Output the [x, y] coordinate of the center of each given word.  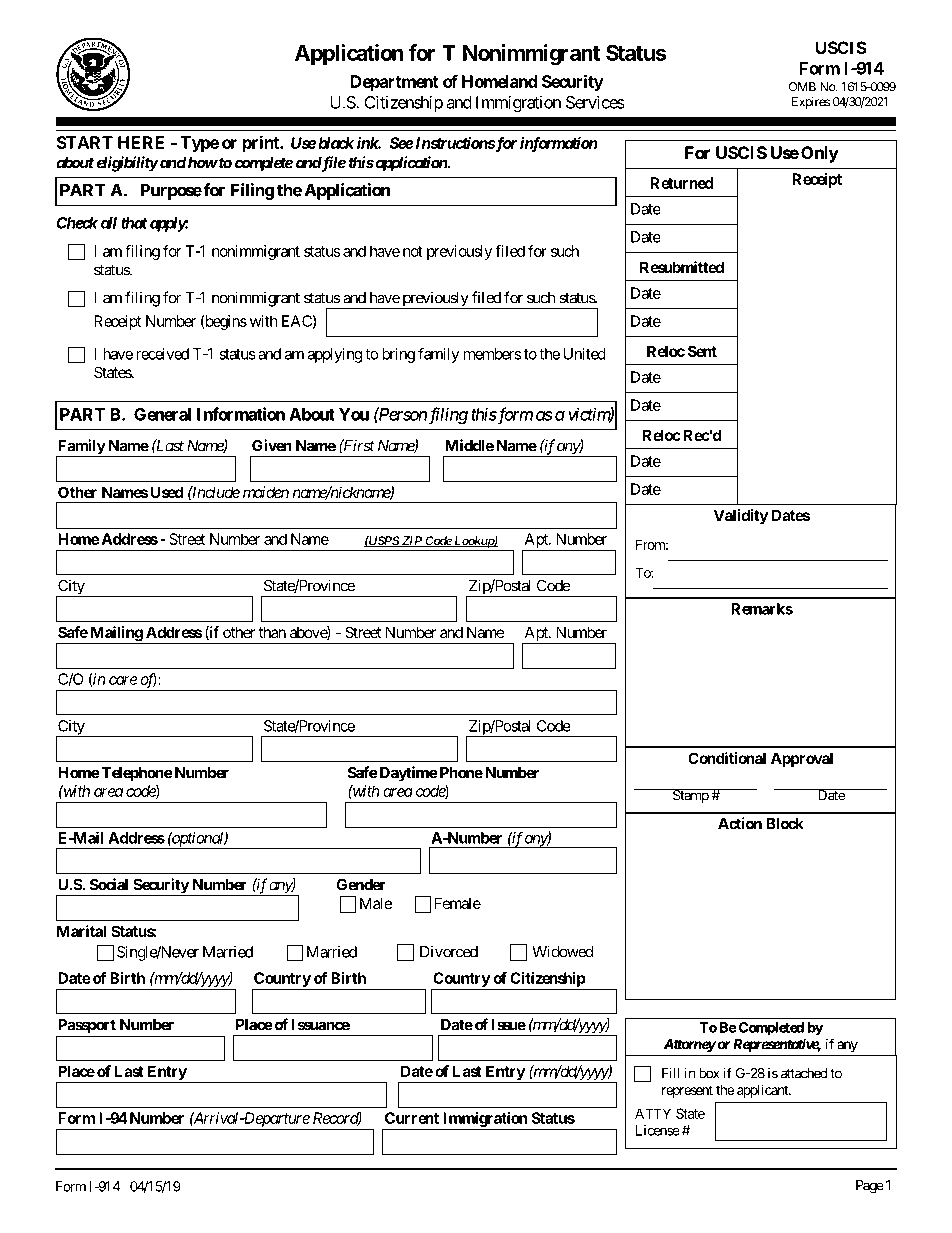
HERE [141, 142]
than [272, 632]
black [336, 143]
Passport [87, 1026]
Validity [741, 517]
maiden [266, 492]
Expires [811, 103]
